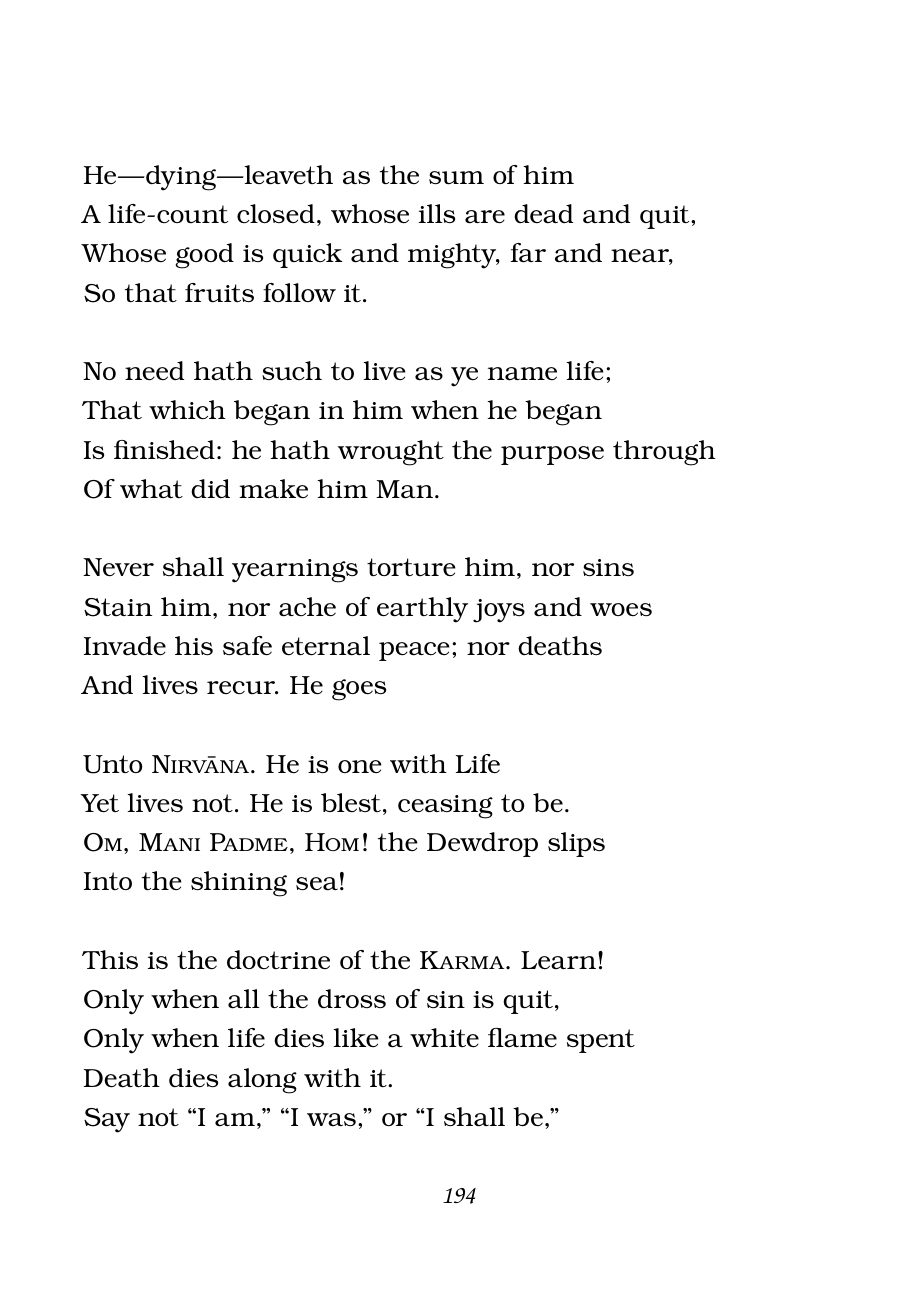  Describe the element at coordinates (169, 842) in the screenshot. I see `Mani` at that location.
